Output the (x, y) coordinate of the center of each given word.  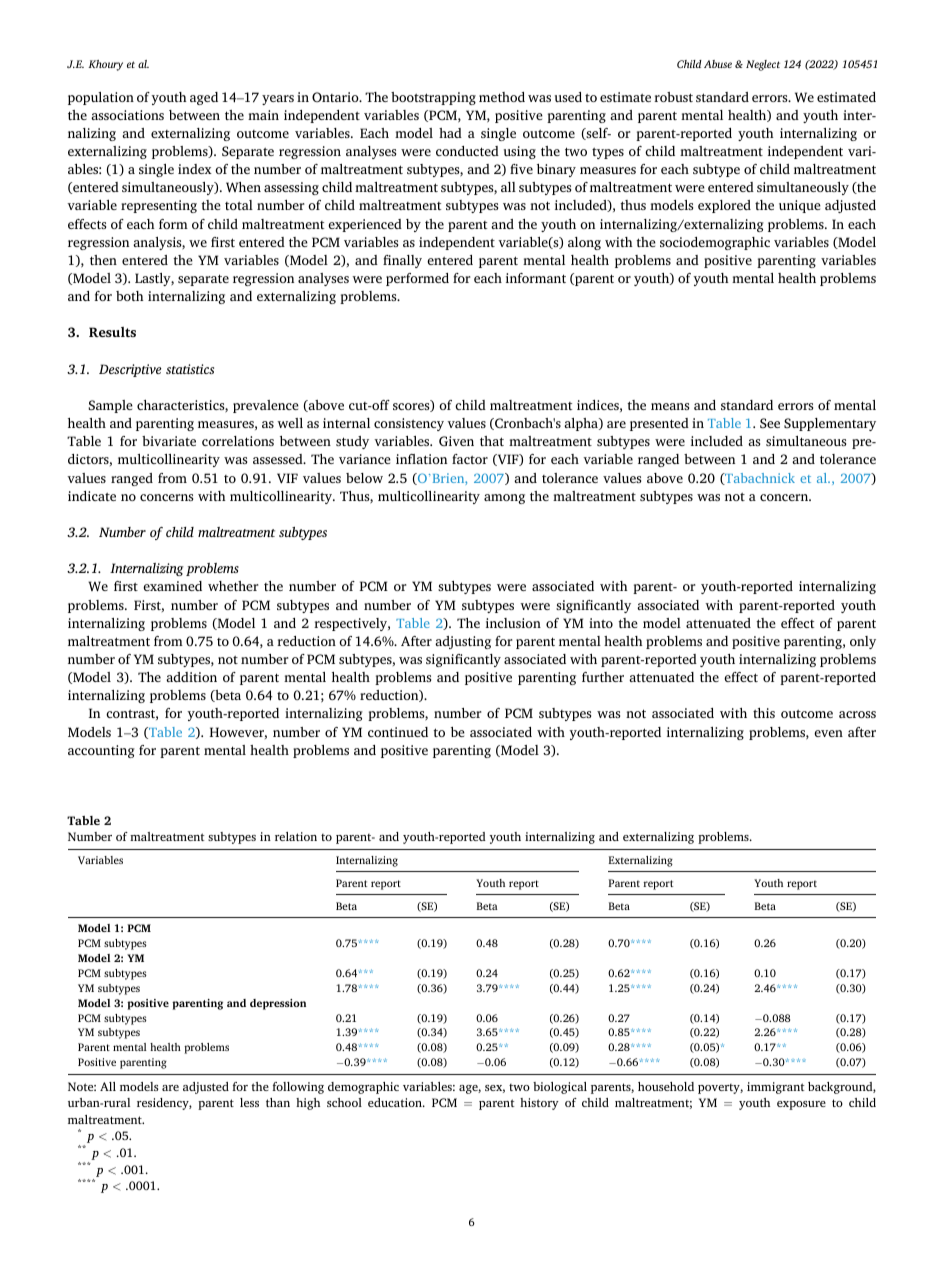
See (770, 423)
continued (398, 732)
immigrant (776, 1088)
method (502, 97)
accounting (101, 751)
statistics (190, 369)
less (249, 1102)
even (828, 733)
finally (402, 261)
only (863, 642)
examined (172, 586)
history (539, 1104)
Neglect (763, 65)
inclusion (513, 623)
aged (204, 98)
